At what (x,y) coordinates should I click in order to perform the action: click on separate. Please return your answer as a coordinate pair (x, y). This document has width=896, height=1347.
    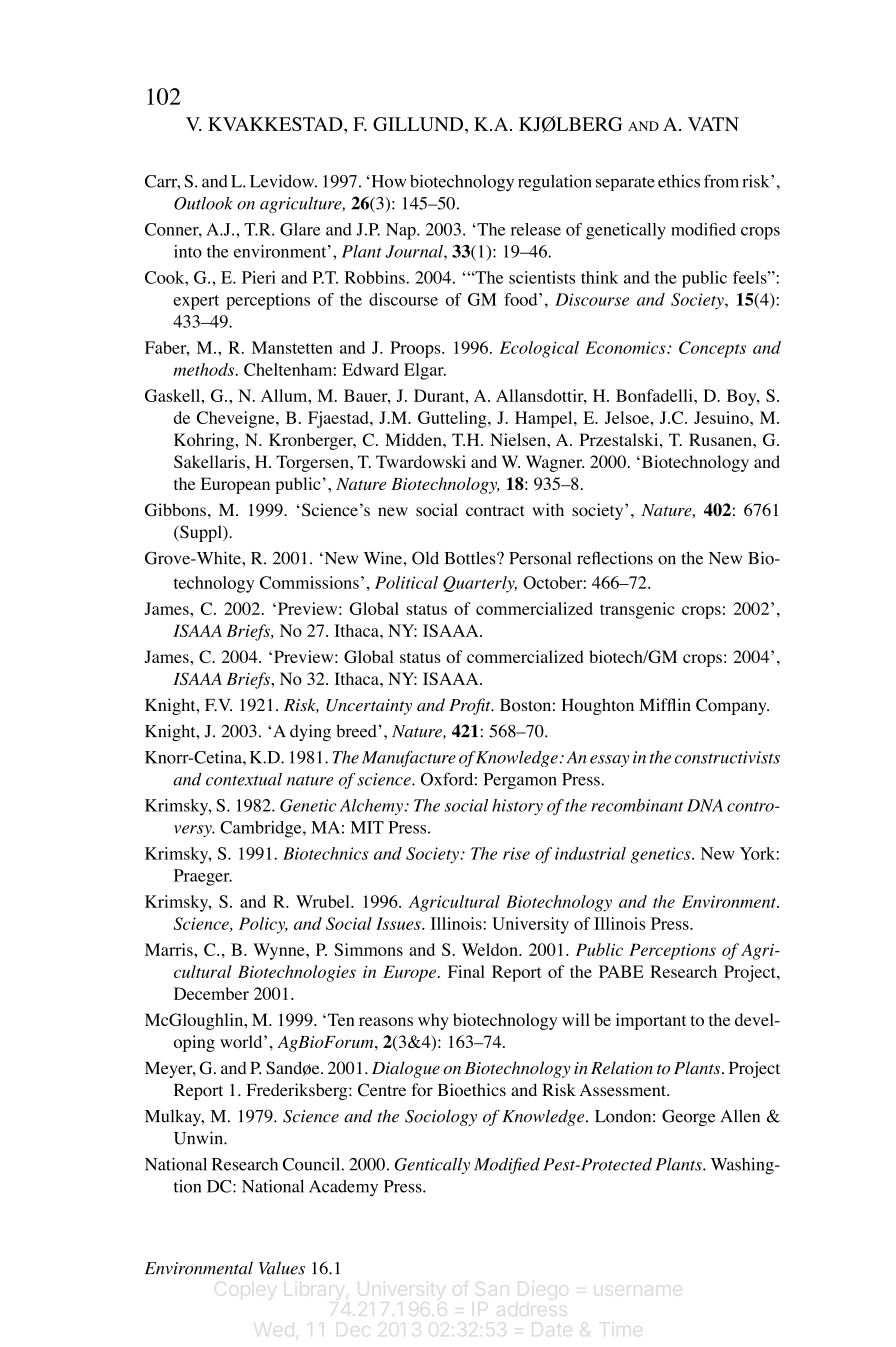
    Looking at the image, I should click on (625, 184).
